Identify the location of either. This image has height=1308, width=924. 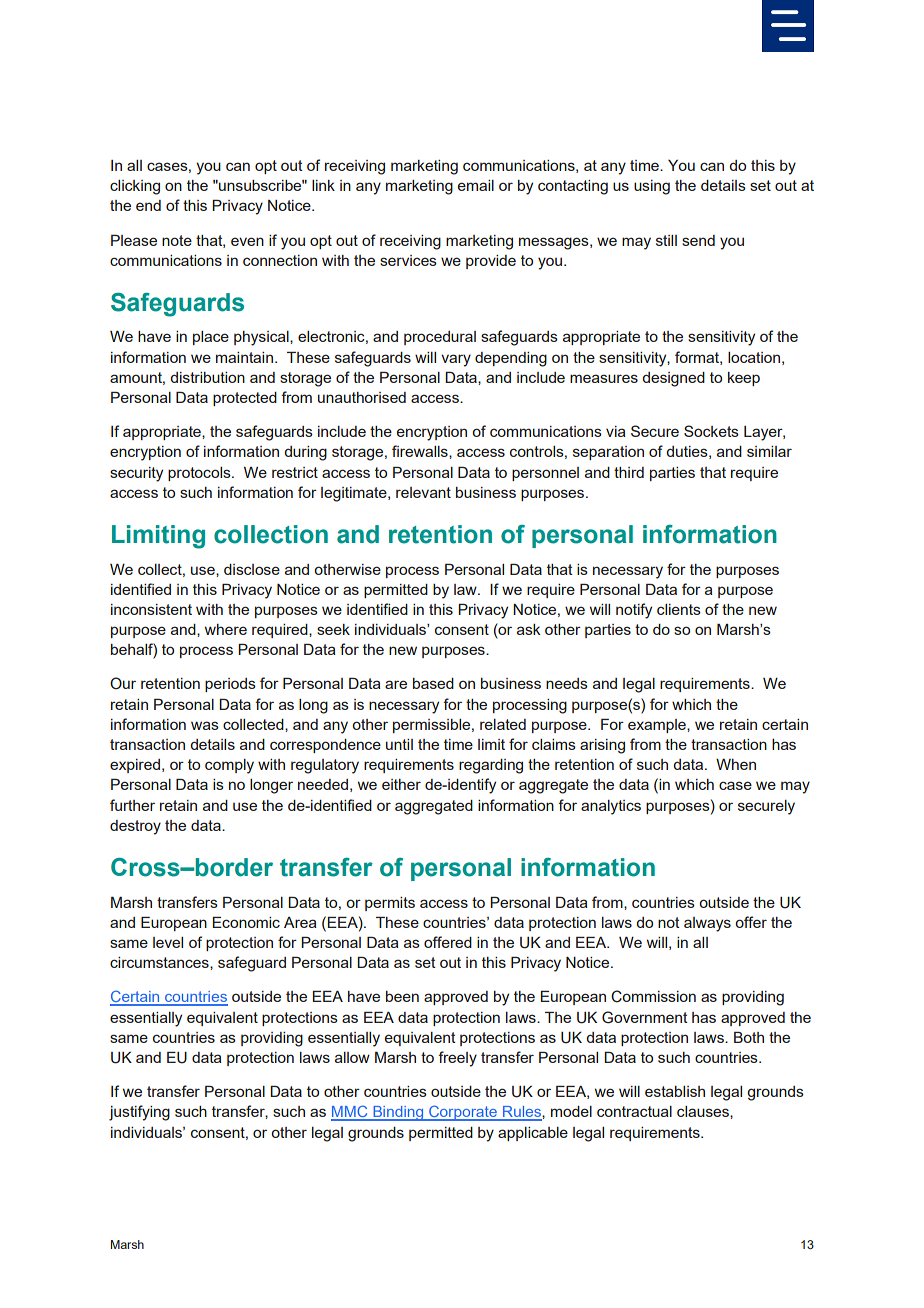
(401, 784).
